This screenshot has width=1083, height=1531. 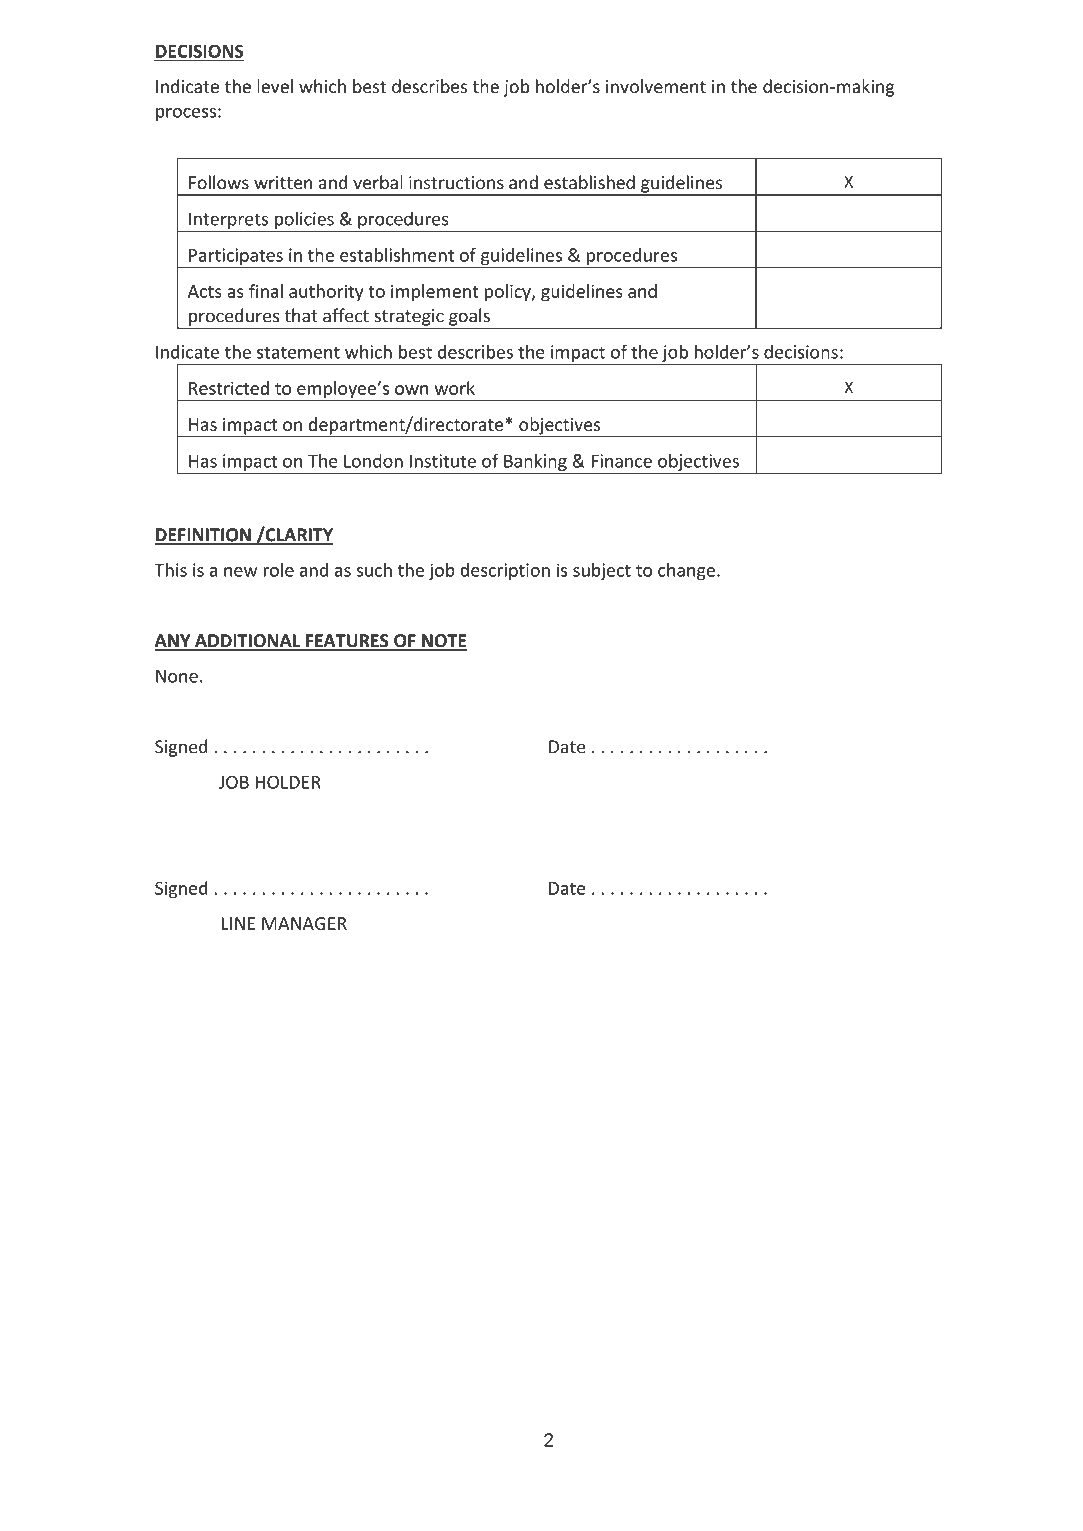 I want to click on involvement, so click(x=656, y=86).
